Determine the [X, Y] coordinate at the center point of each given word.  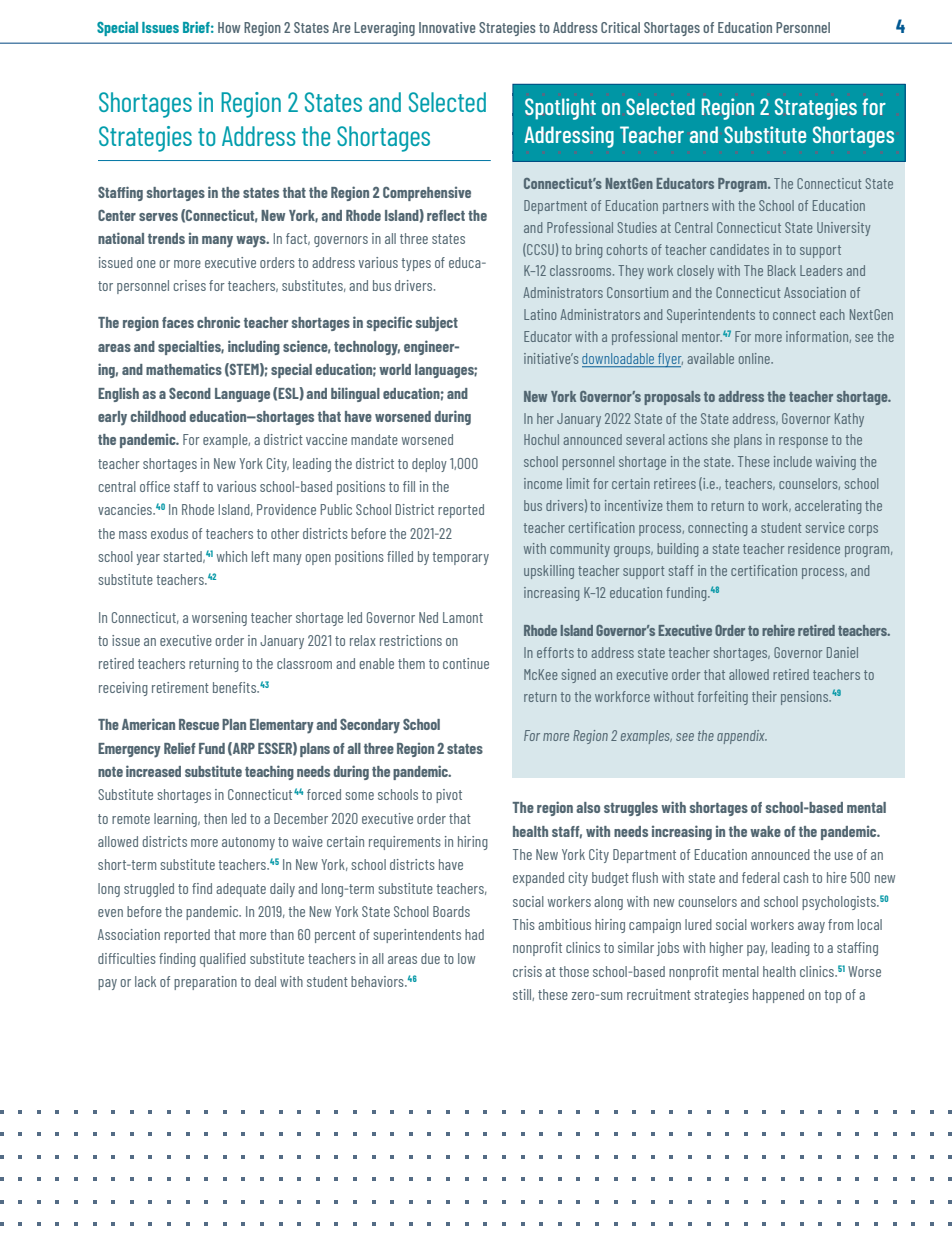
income [543, 483]
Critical [620, 27]
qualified [223, 960]
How [229, 27]
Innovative [447, 27]
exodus [169, 533]
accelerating [828, 507]
